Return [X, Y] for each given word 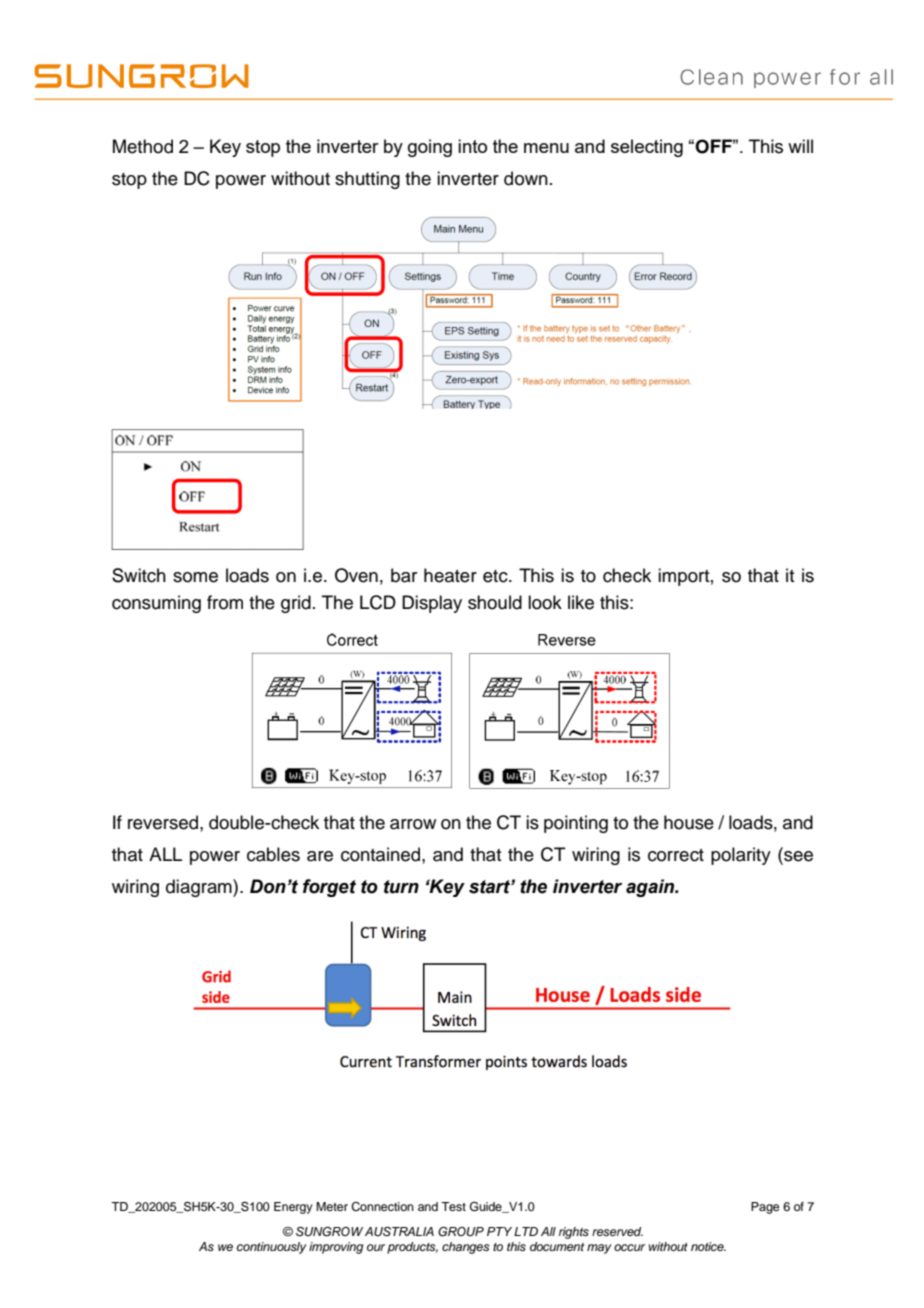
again [651, 888]
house [689, 822]
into [472, 146]
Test [453, 1206]
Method [143, 146]
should [495, 602]
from [225, 602]
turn [401, 887]
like [581, 602]
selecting [647, 148]
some [195, 577]
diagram [200, 888]
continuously [272, 1248]
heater [450, 575]
